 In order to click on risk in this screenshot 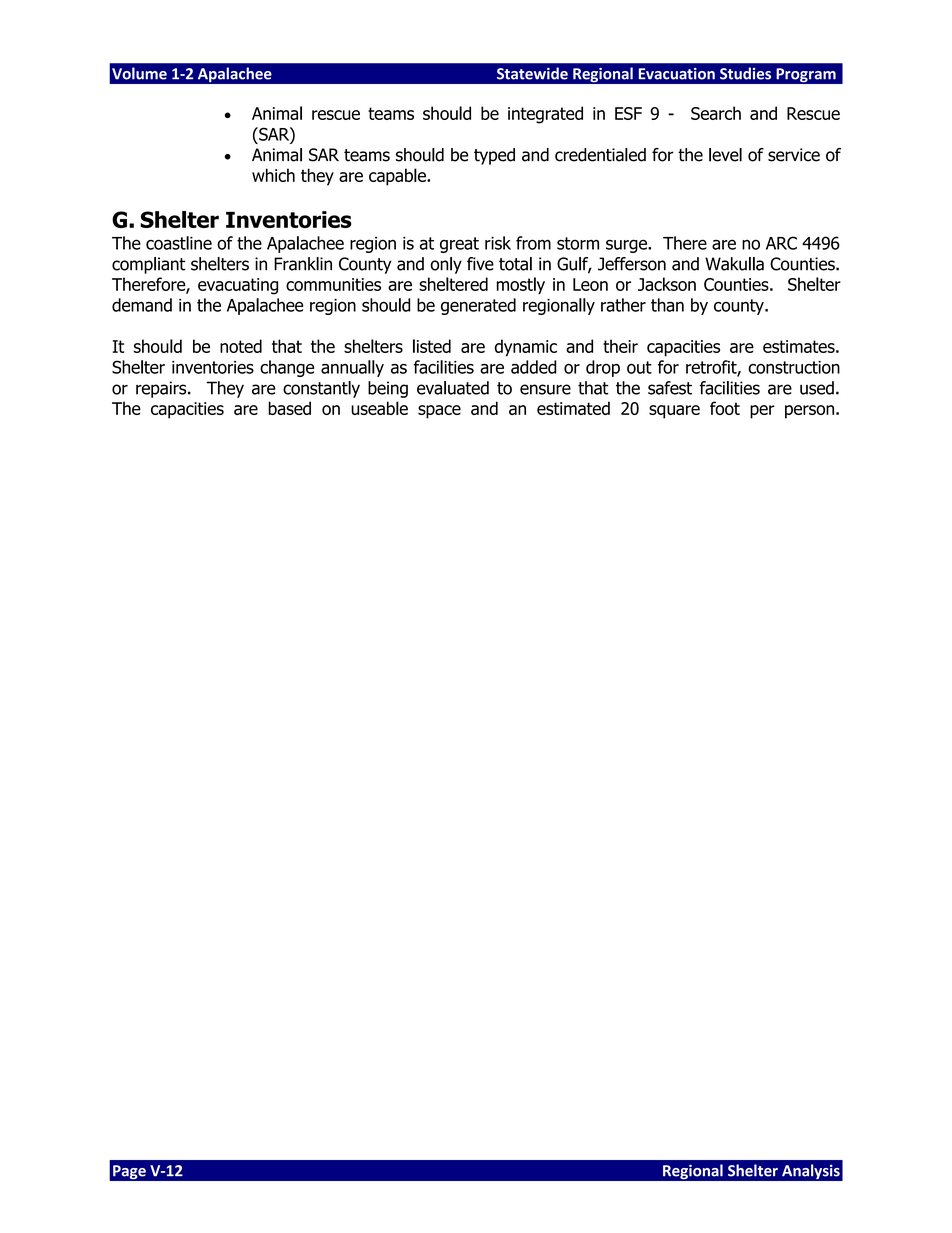, I will do `click(498, 243)`.
